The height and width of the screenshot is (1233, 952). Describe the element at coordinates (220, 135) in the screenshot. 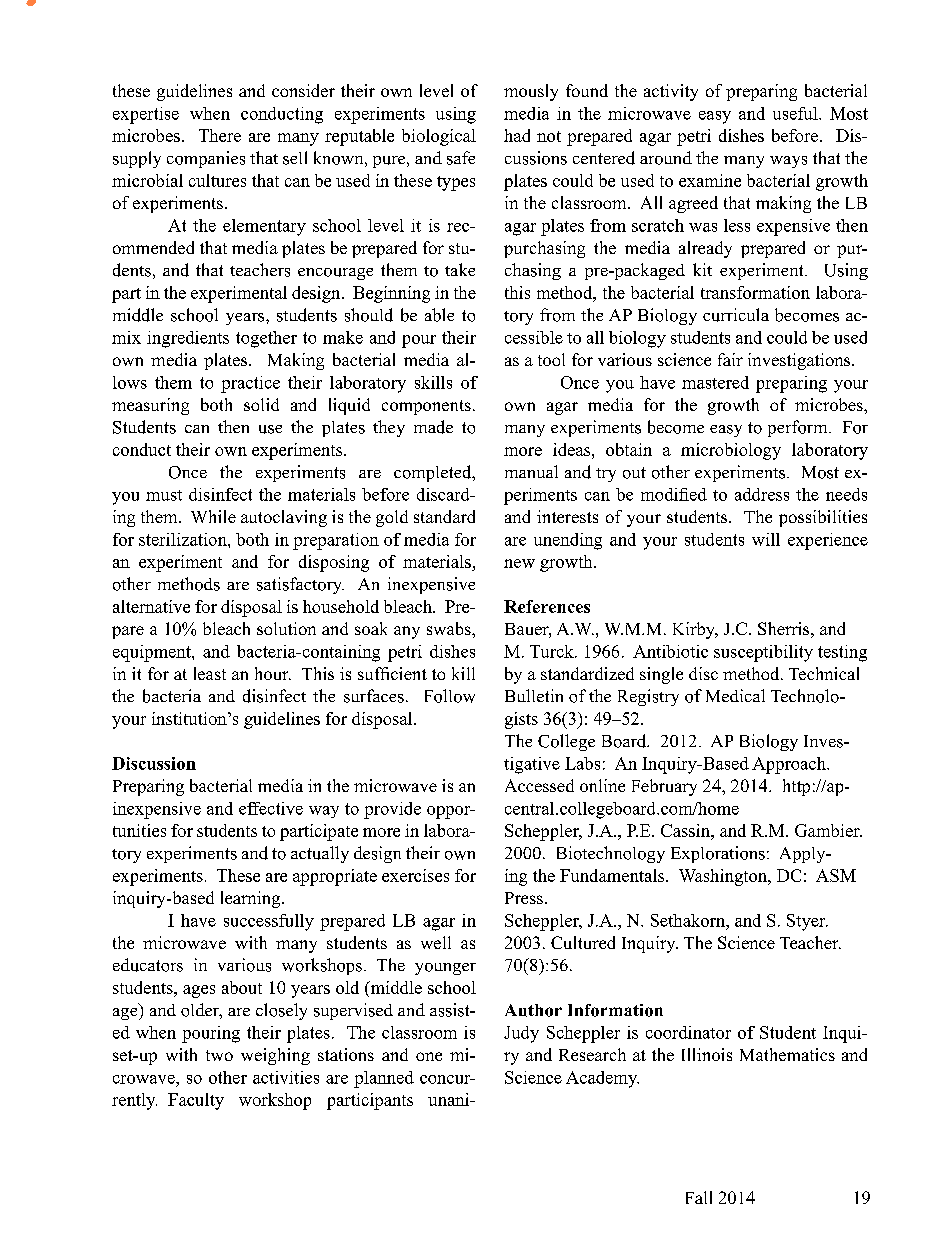

I see `There` at that location.
